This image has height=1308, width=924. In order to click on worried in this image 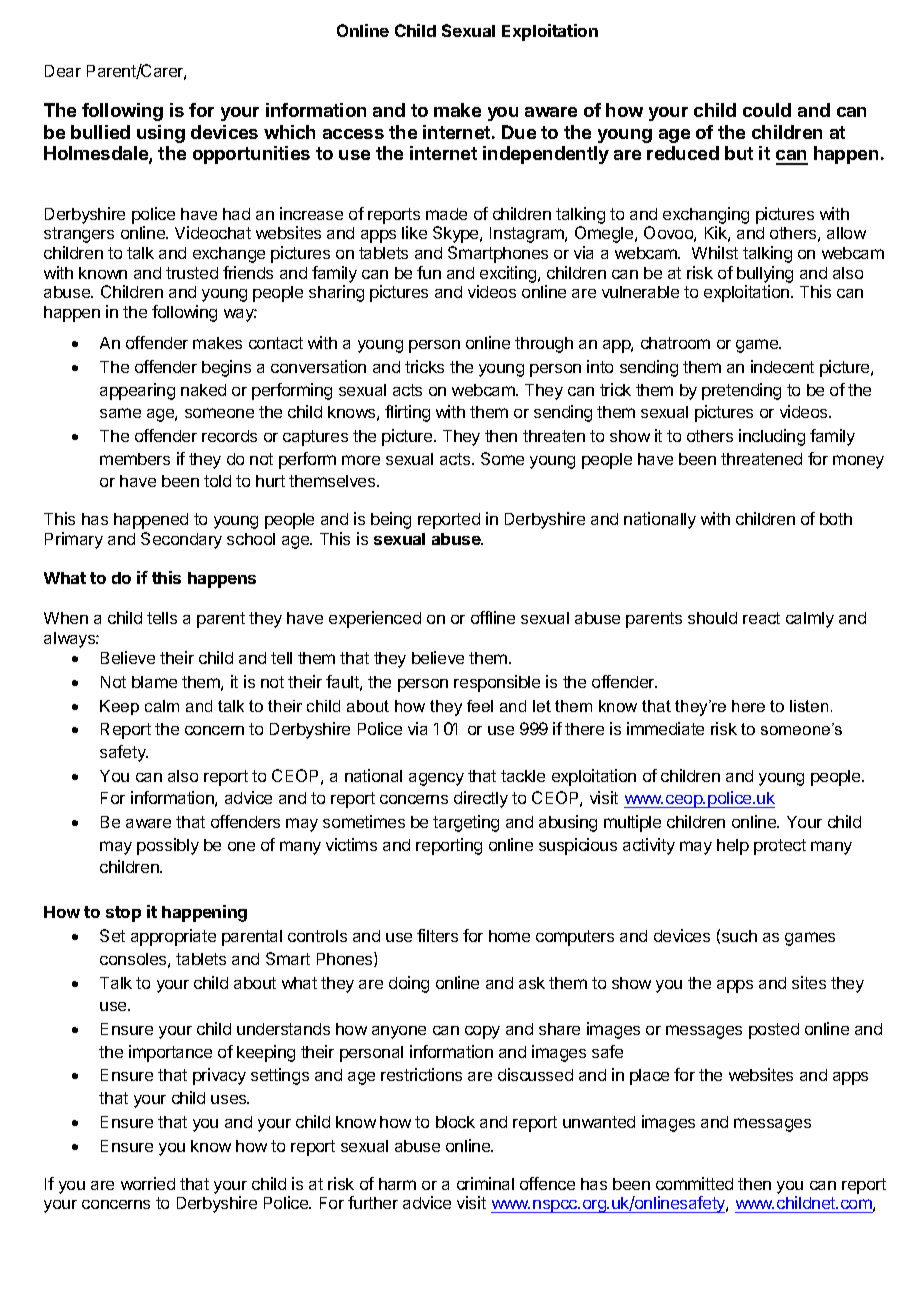, I will do `click(148, 1183)`.
